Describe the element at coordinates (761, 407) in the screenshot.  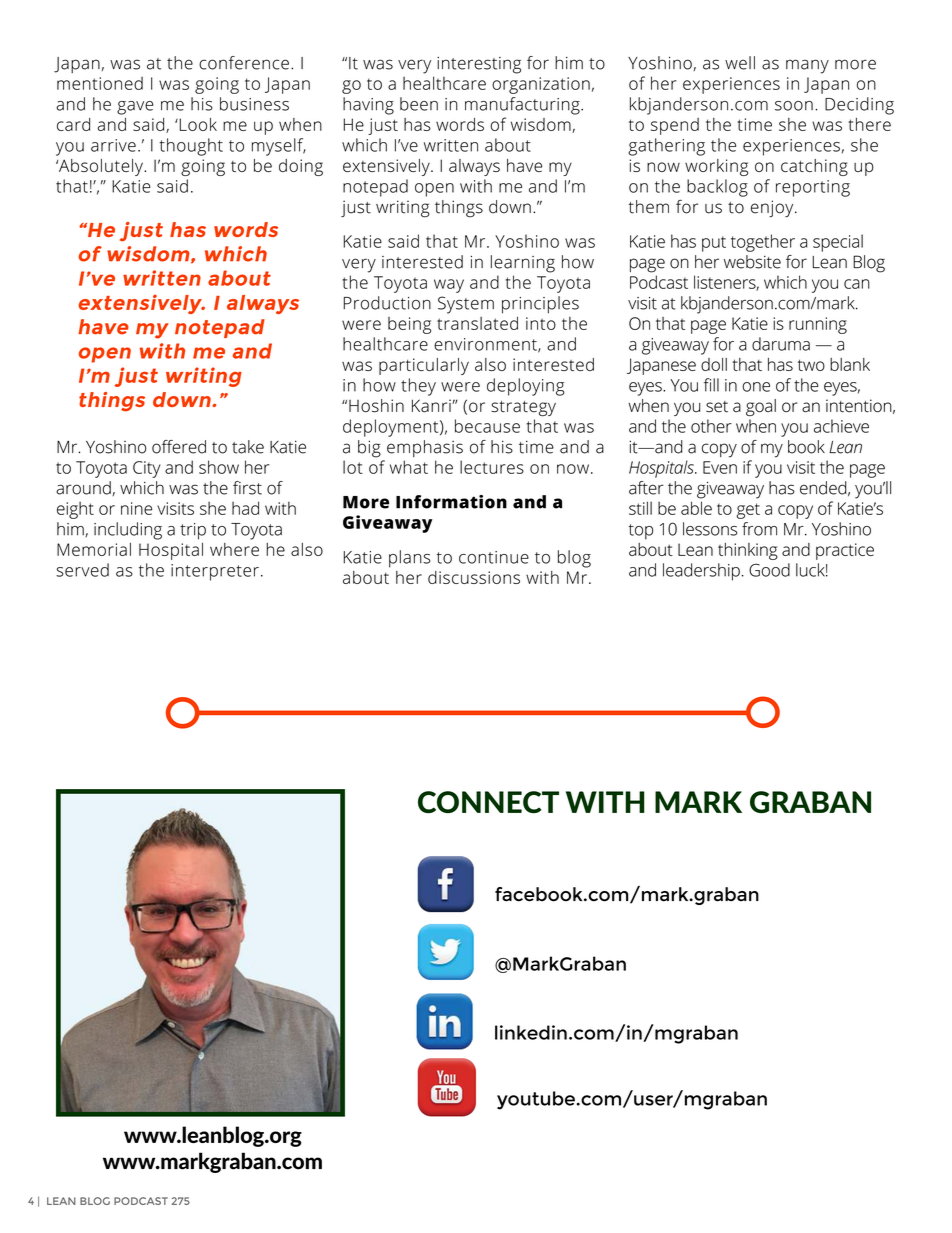
I see `goal` at that location.
